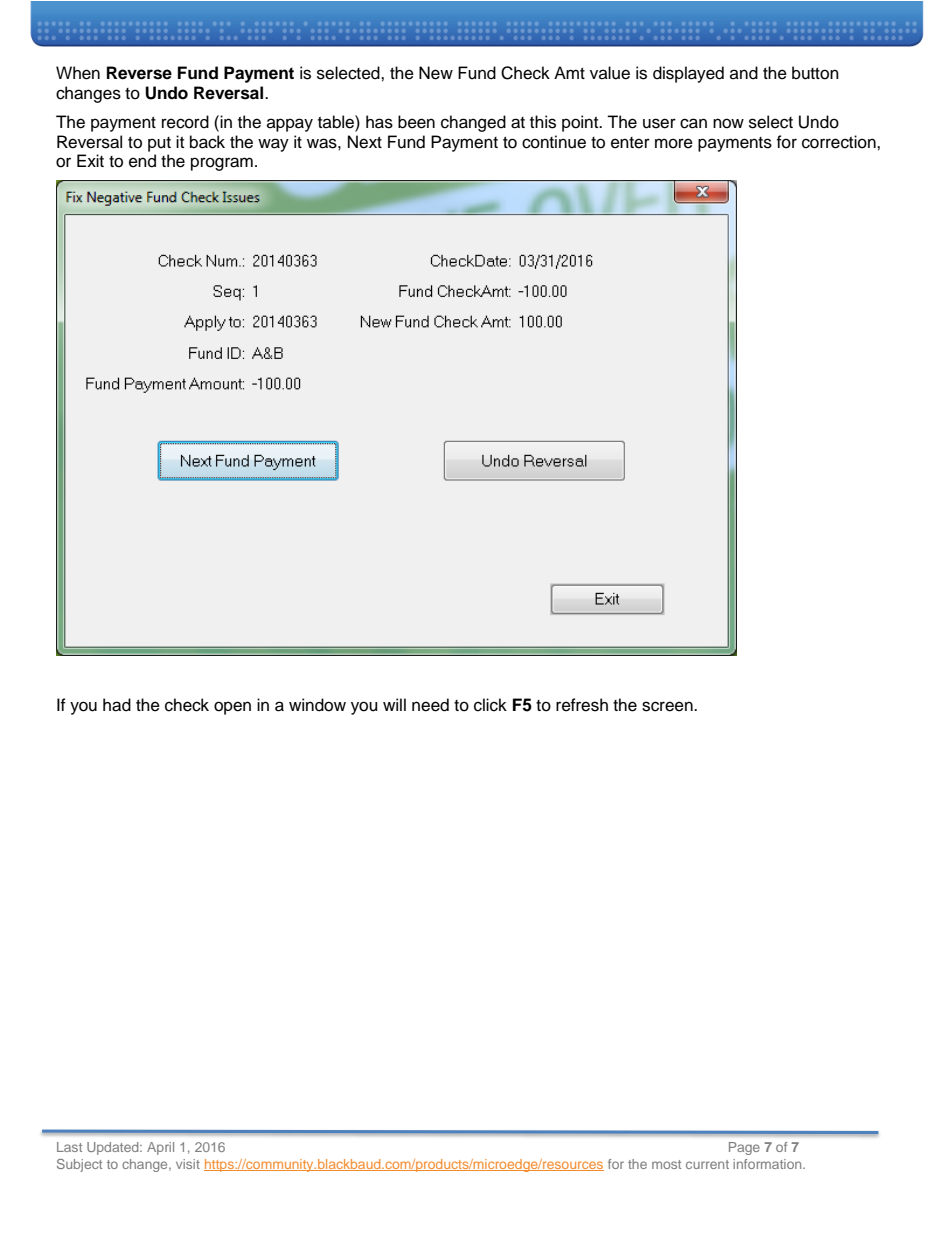  What do you see at coordinates (232, 708) in the page?
I see `open` at bounding box center [232, 708].
